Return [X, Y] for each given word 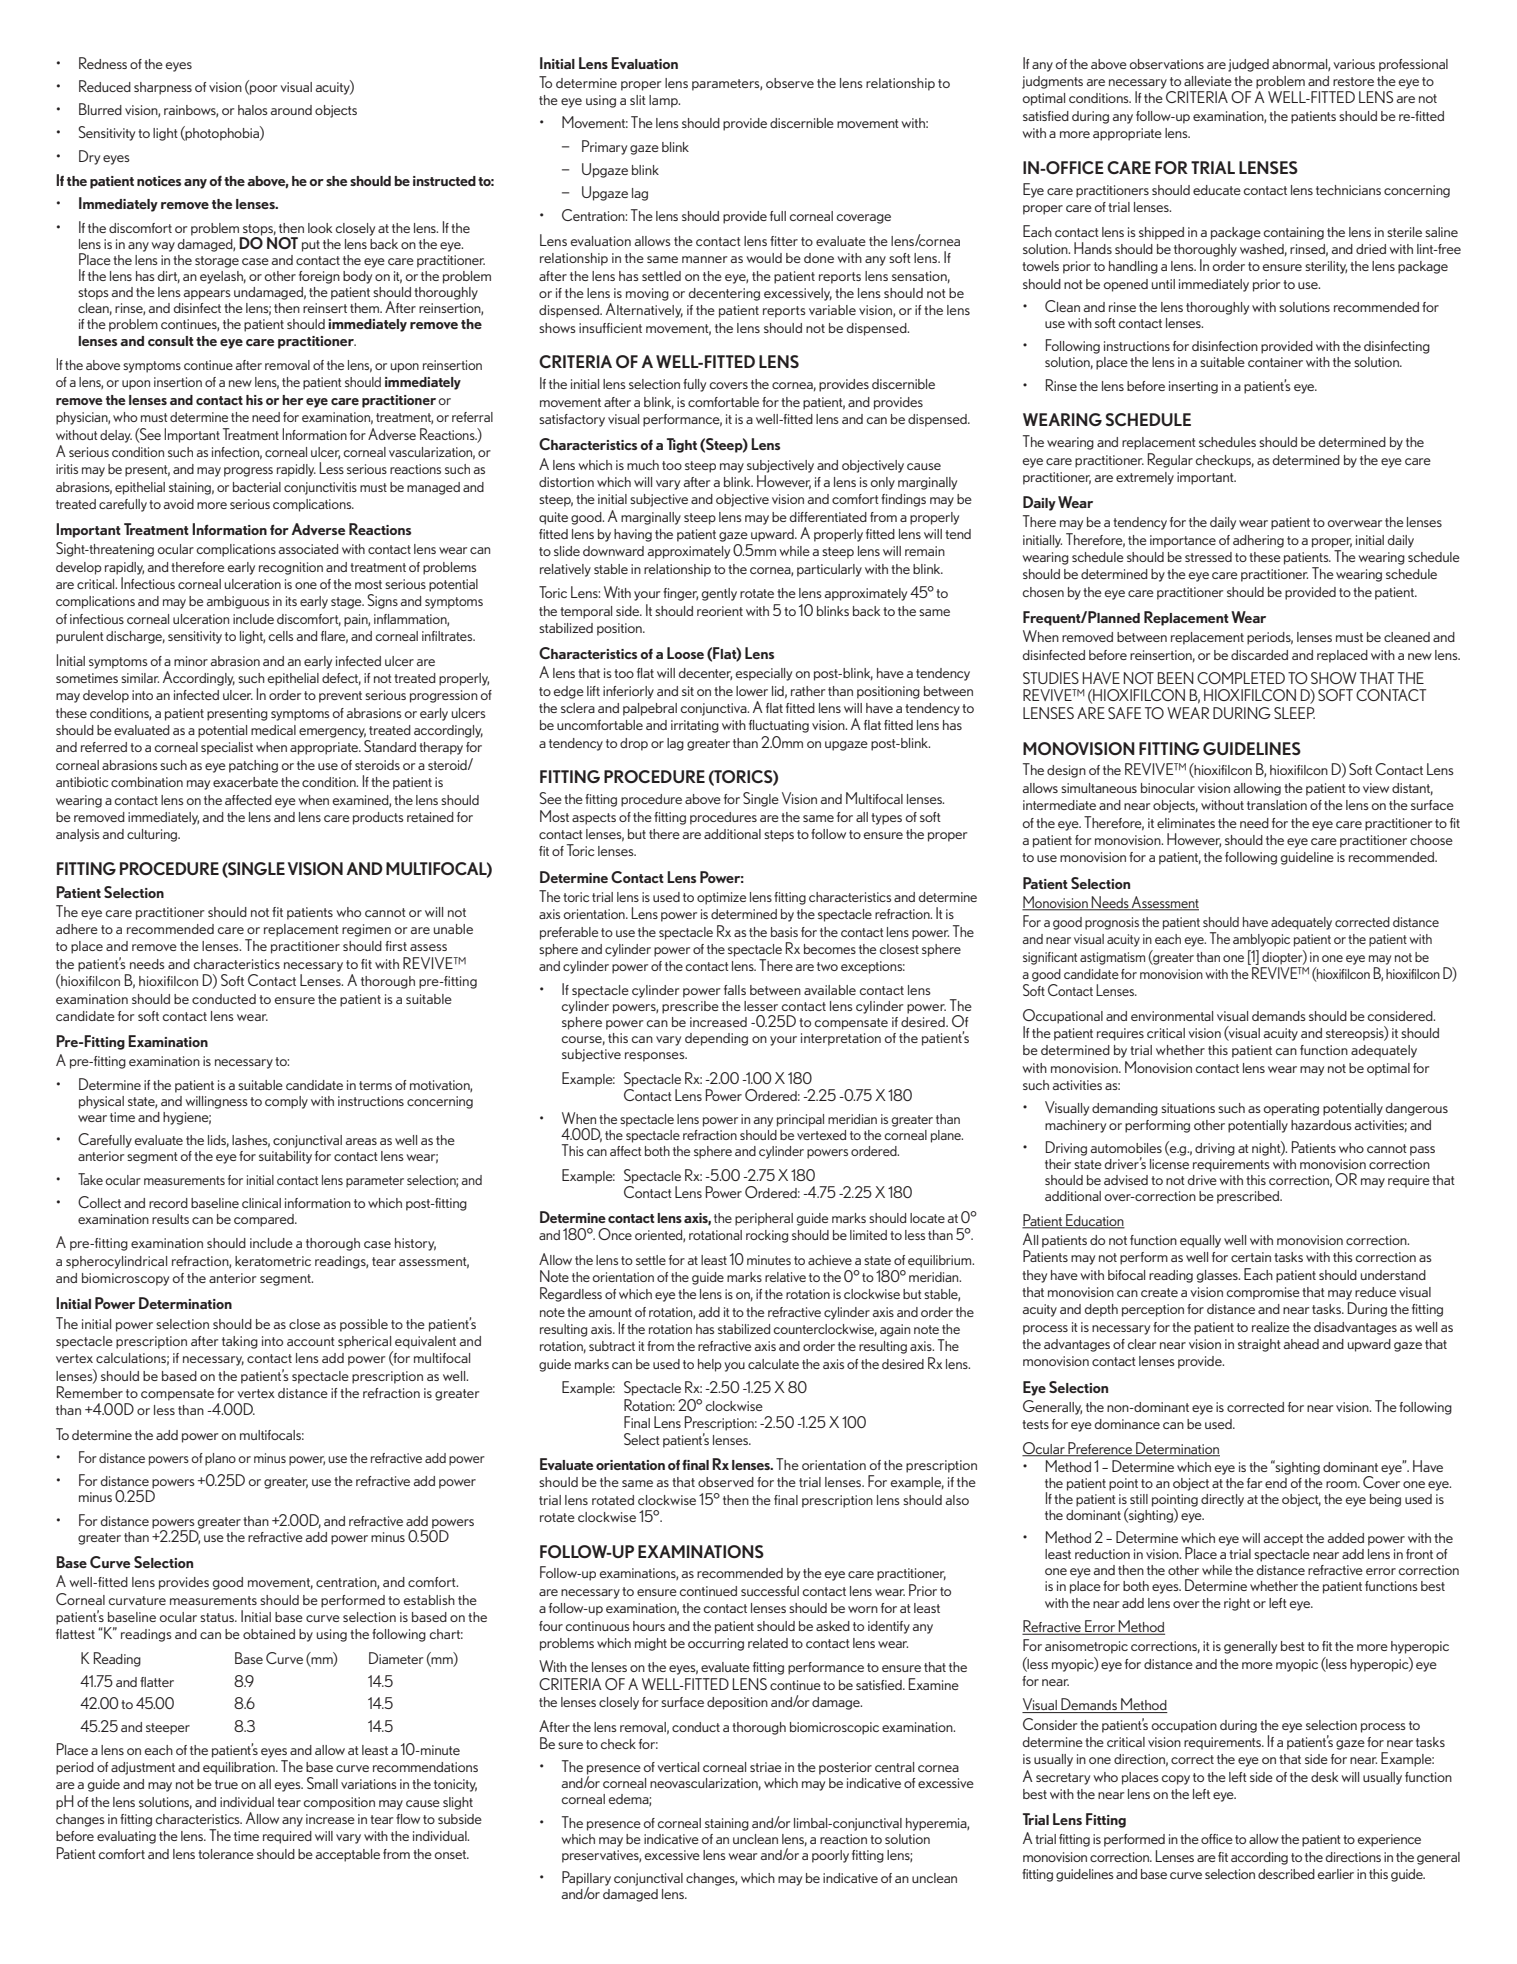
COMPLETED [1241, 678]
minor [191, 661]
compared [265, 1220]
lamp [664, 101]
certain [1251, 1257]
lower [752, 691]
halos [253, 110]
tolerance [226, 1854]
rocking [767, 1236]
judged [1248, 65]
